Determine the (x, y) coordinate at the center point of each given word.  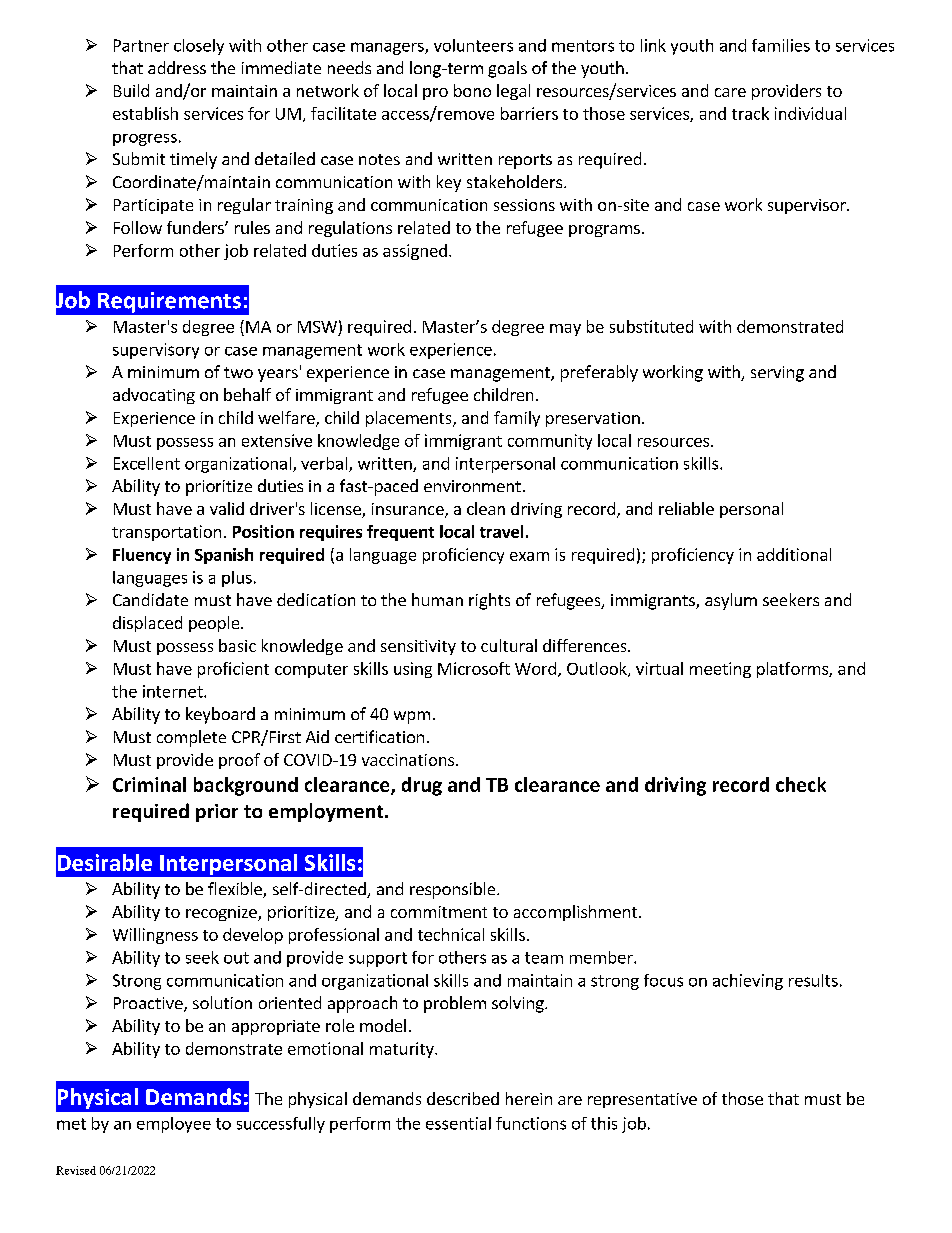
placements (410, 419)
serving (777, 374)
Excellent (147, 463)
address (177, 67)
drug (422, 786)
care (730, 92)
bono (472, 90)
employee (174, 1125)
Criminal (149, 784)
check (801, 784)
